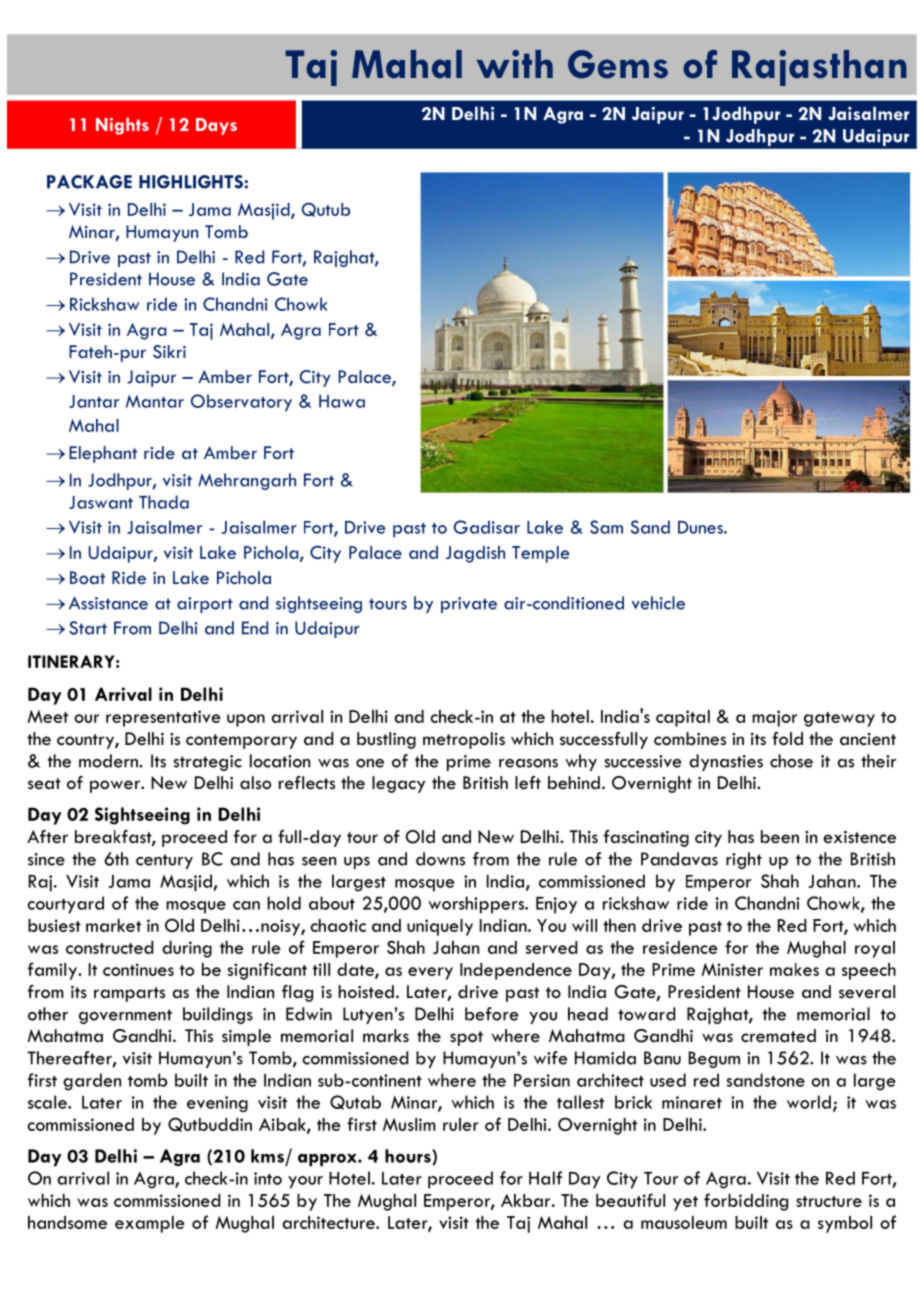 This screenshot has width=924, height=1310. I want to click on Hawa, so click(342, 401).
